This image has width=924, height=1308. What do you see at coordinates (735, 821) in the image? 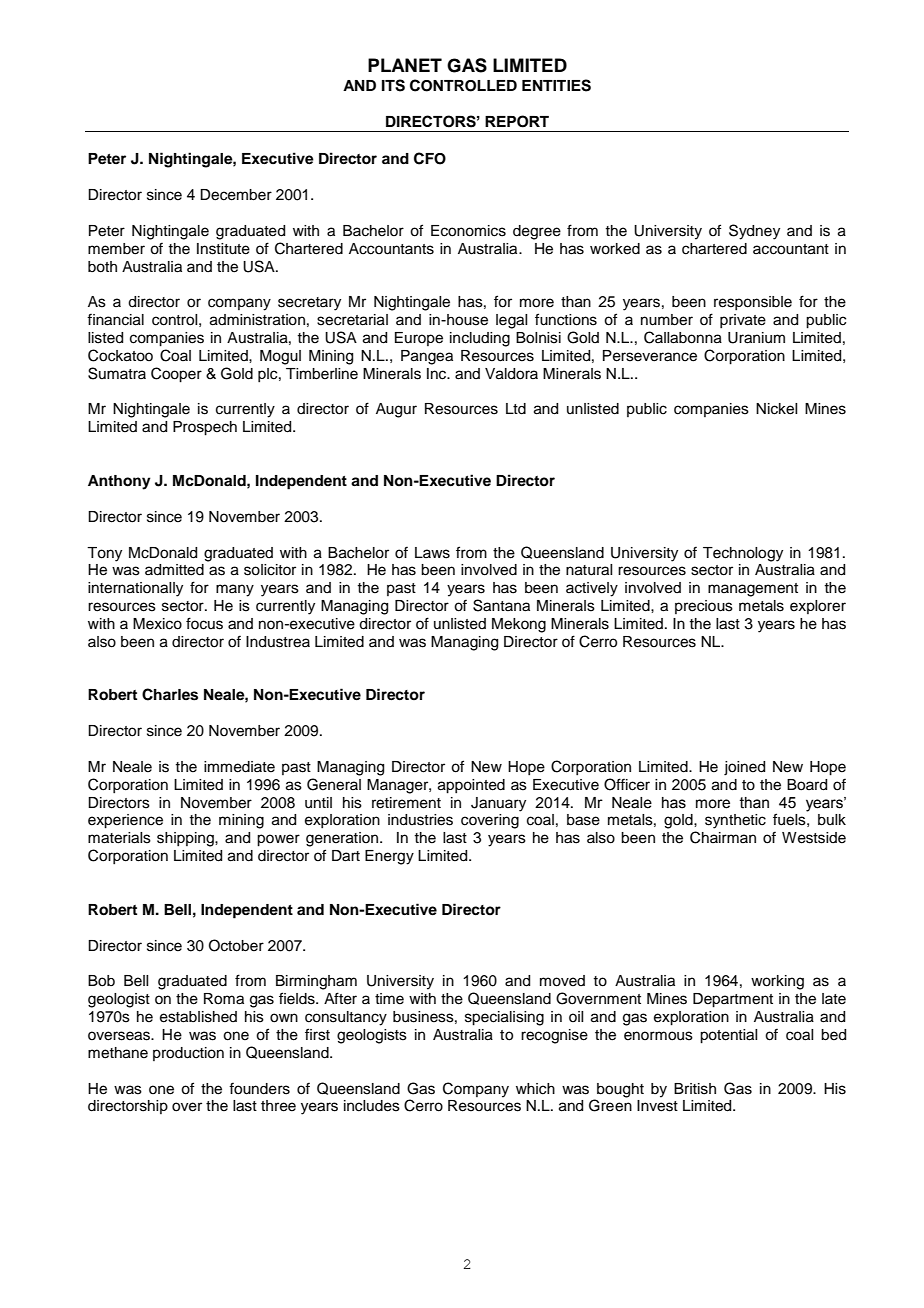
I see `synthetic` at bounding box center [735, 821].
